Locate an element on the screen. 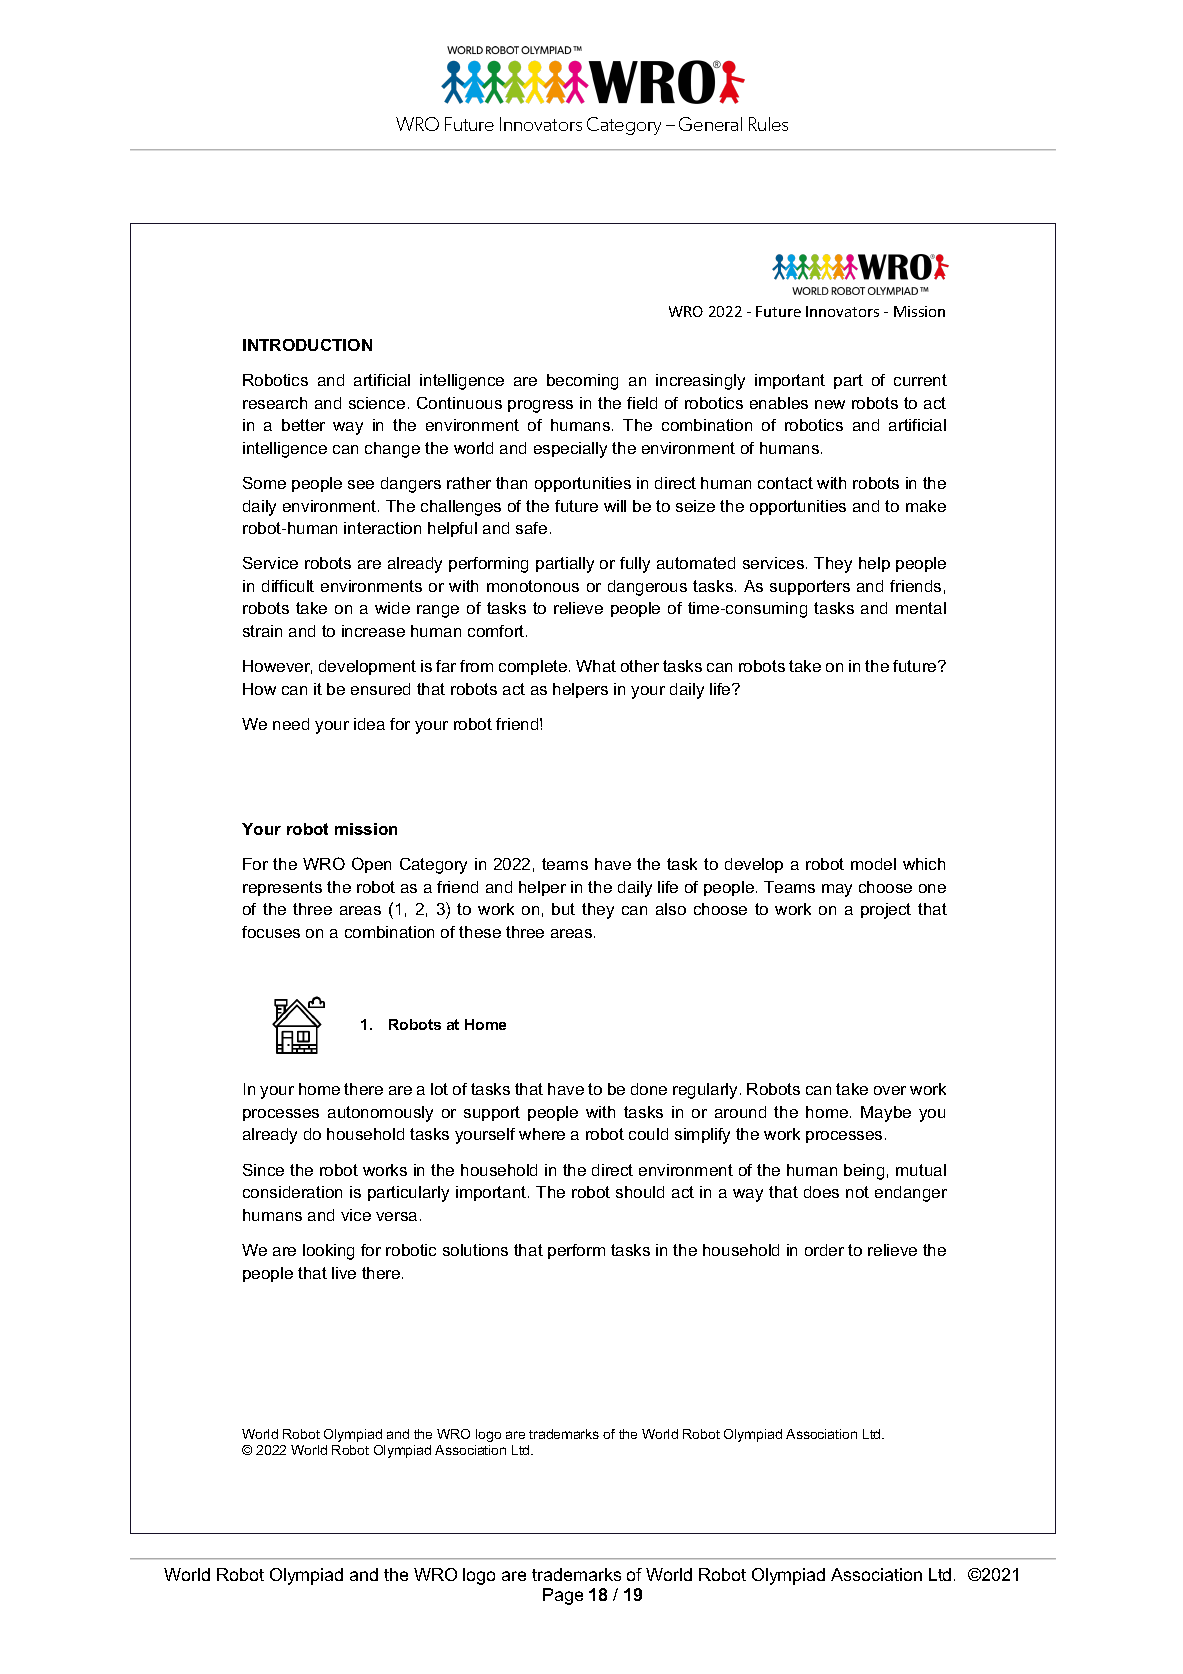  INTRODUCTION is located at coordinates (307, 345).
